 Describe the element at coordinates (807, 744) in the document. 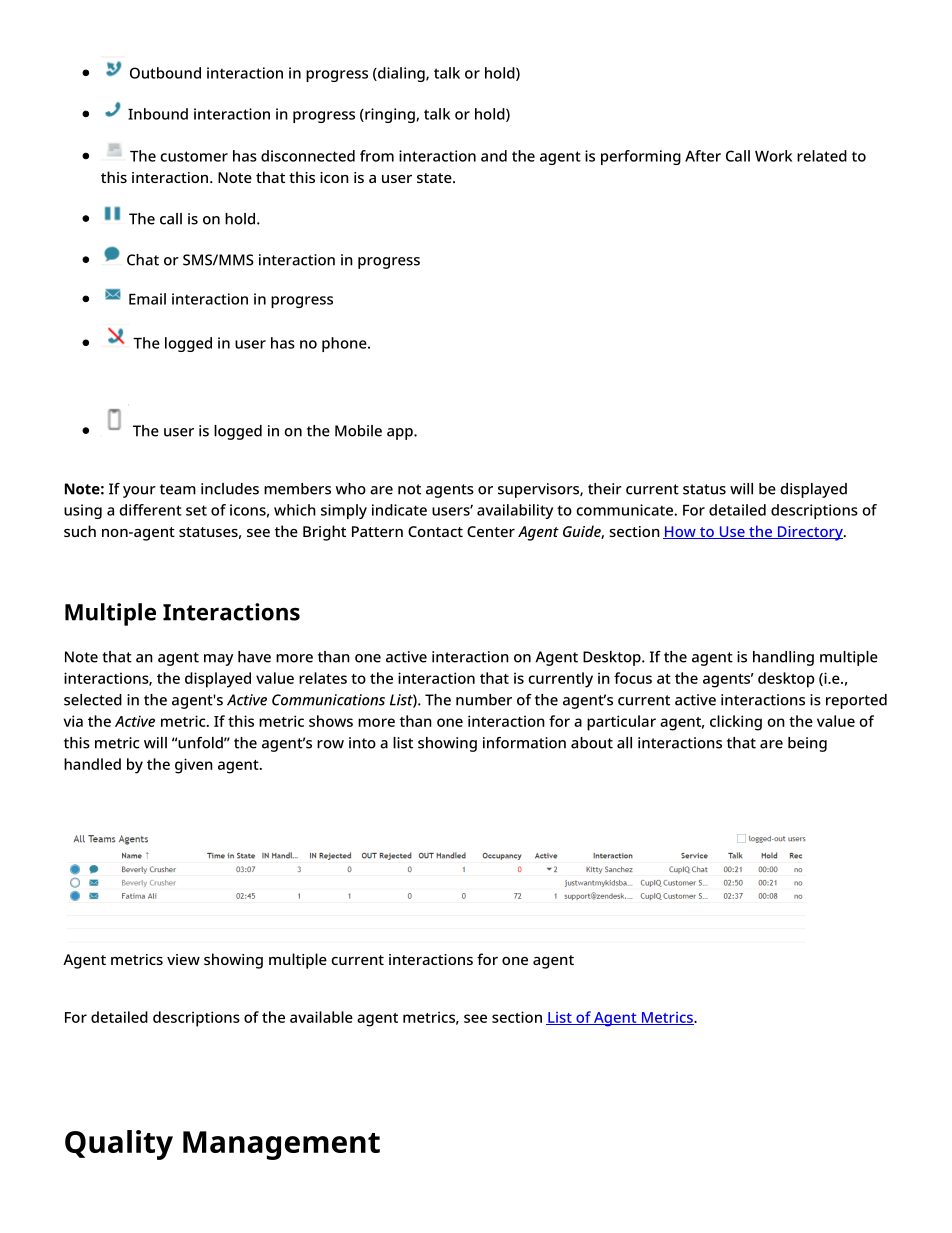

I see `being` at that location.
